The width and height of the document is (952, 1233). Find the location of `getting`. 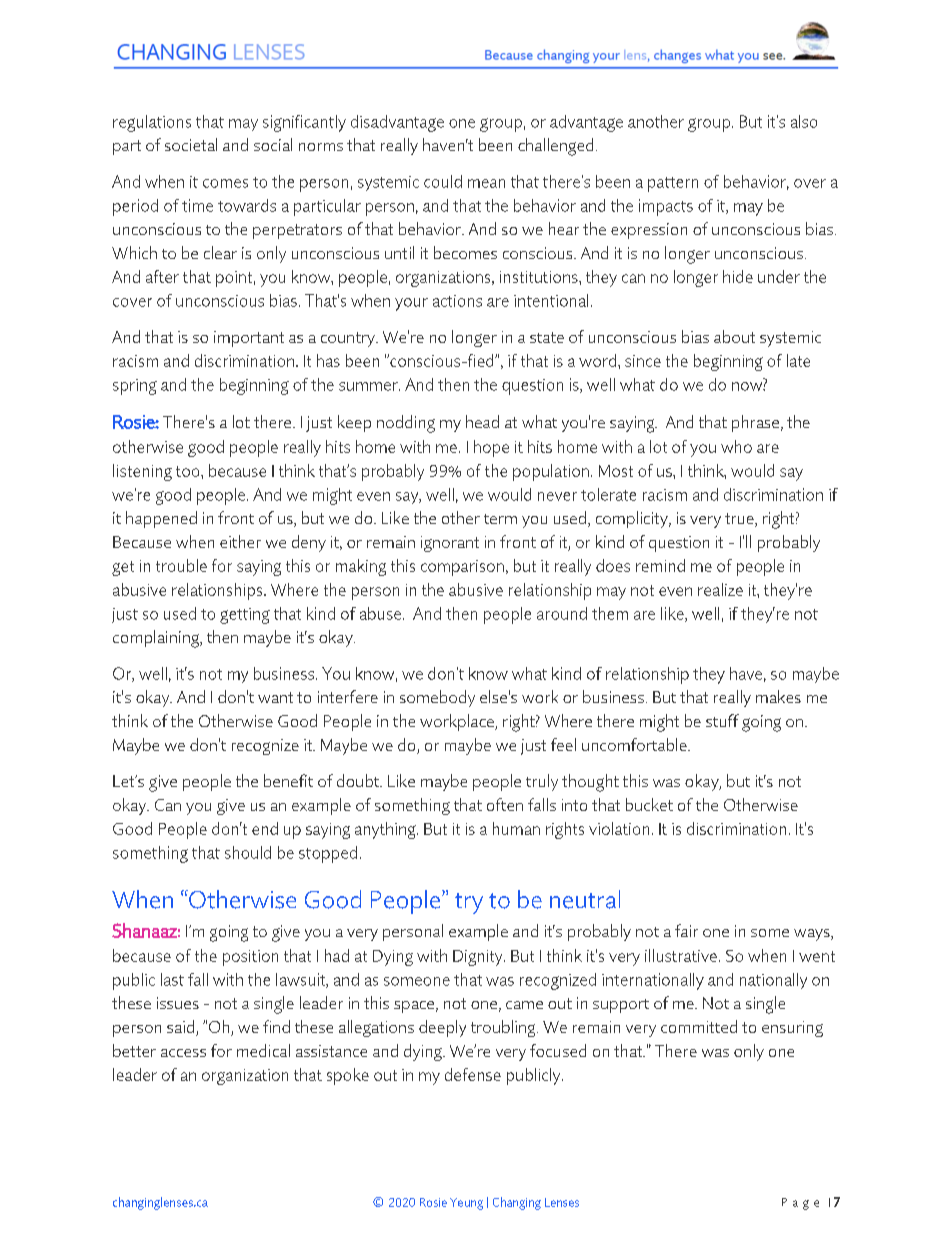

getting is located at coordinates (245, 616).
